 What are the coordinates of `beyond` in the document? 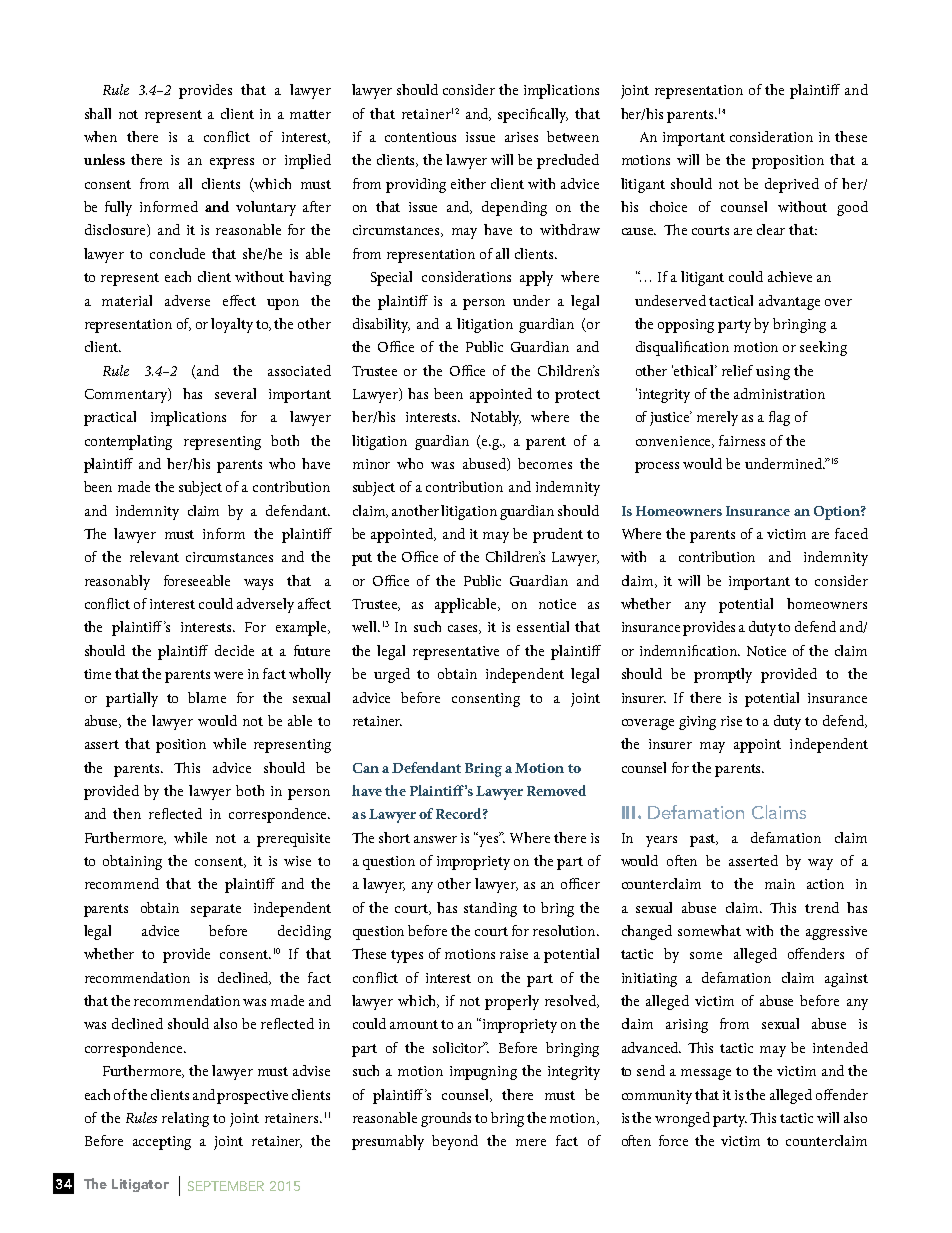 It's located at (455, 1142).
